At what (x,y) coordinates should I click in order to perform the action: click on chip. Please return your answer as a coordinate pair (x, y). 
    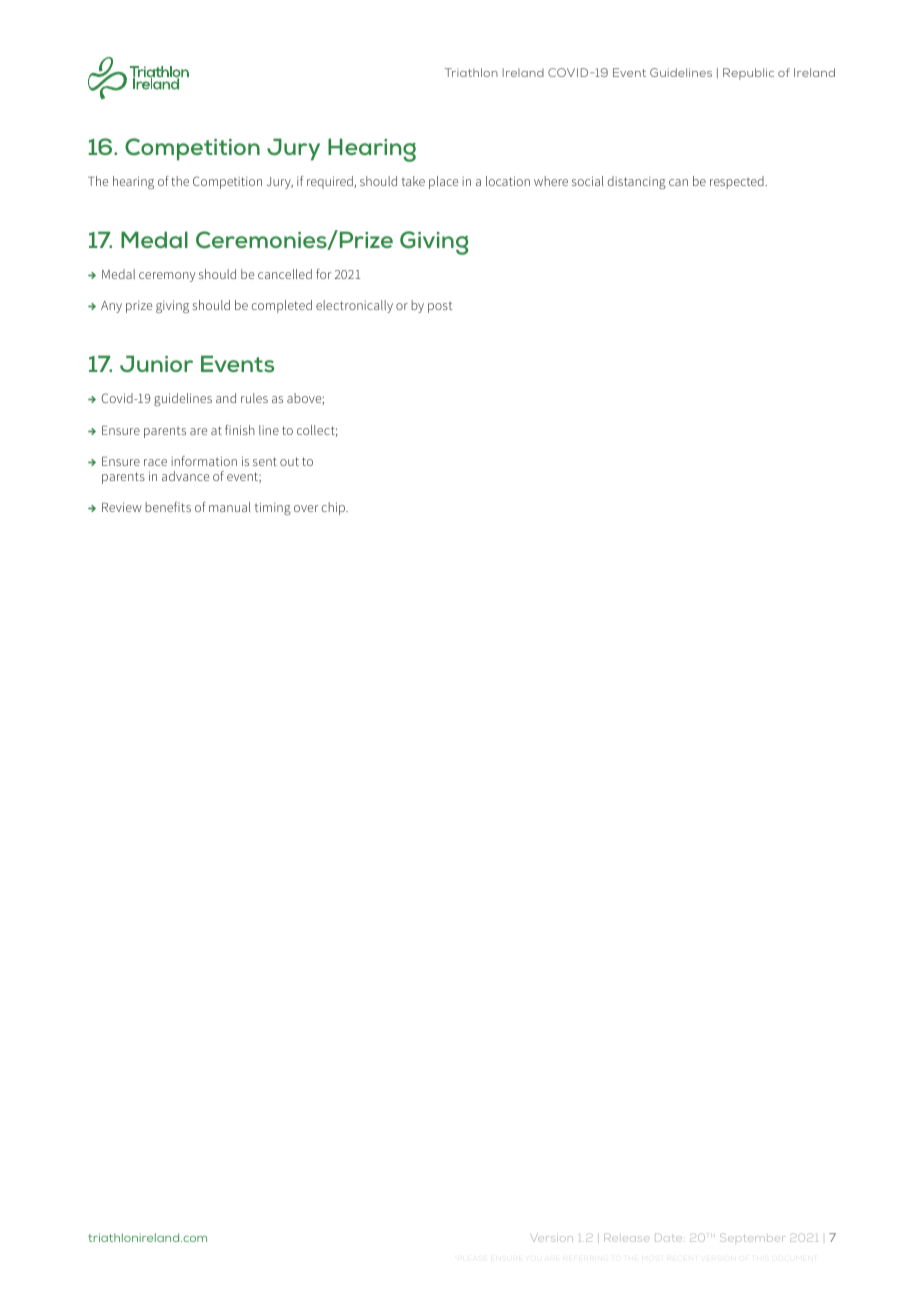
    Looking at the image, I should click on (334, 508).
